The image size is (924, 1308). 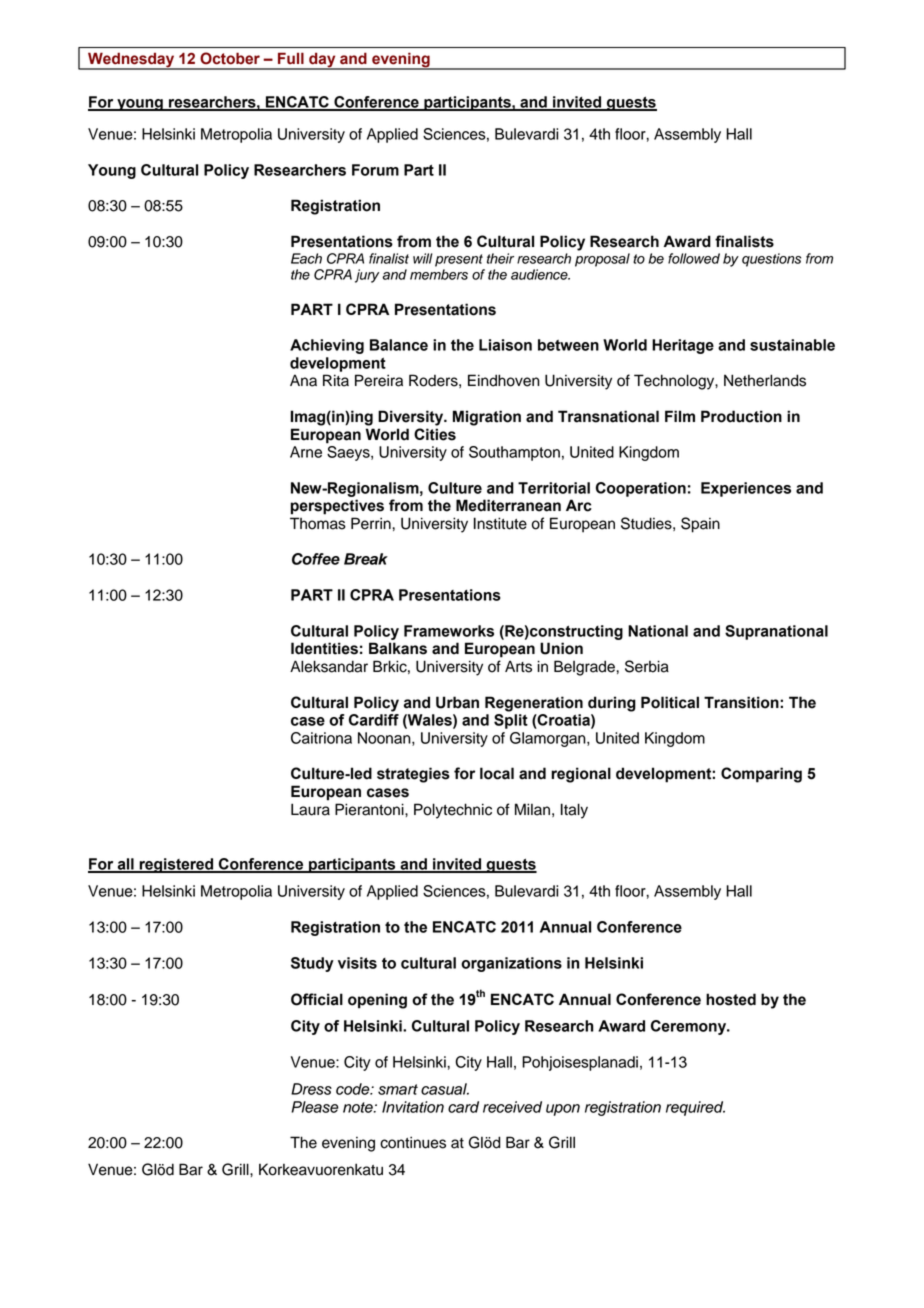 I want to click on local, so click(x=497, y=773).
